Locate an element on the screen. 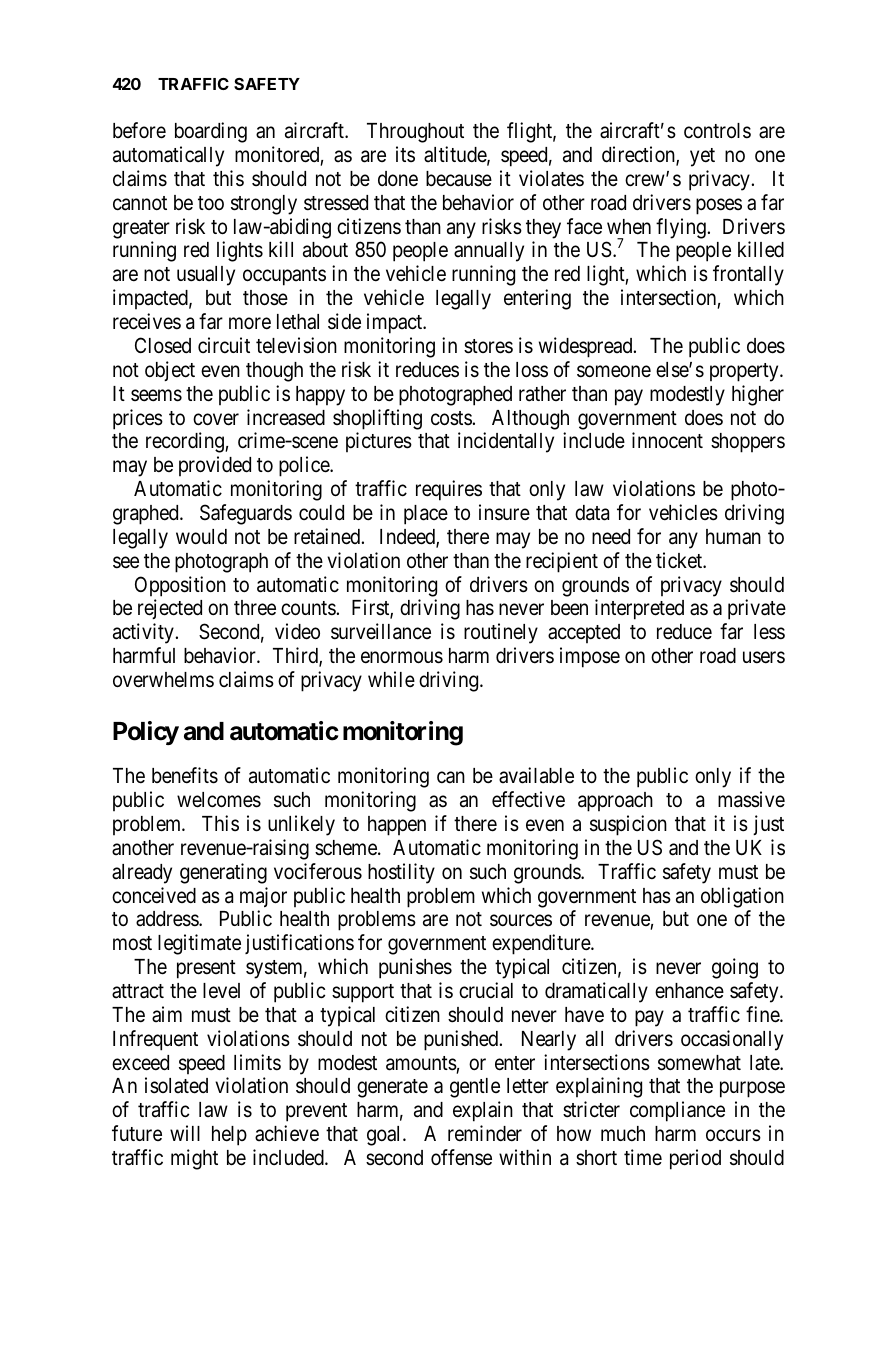  rejected is located at coordinates (170, 609).
